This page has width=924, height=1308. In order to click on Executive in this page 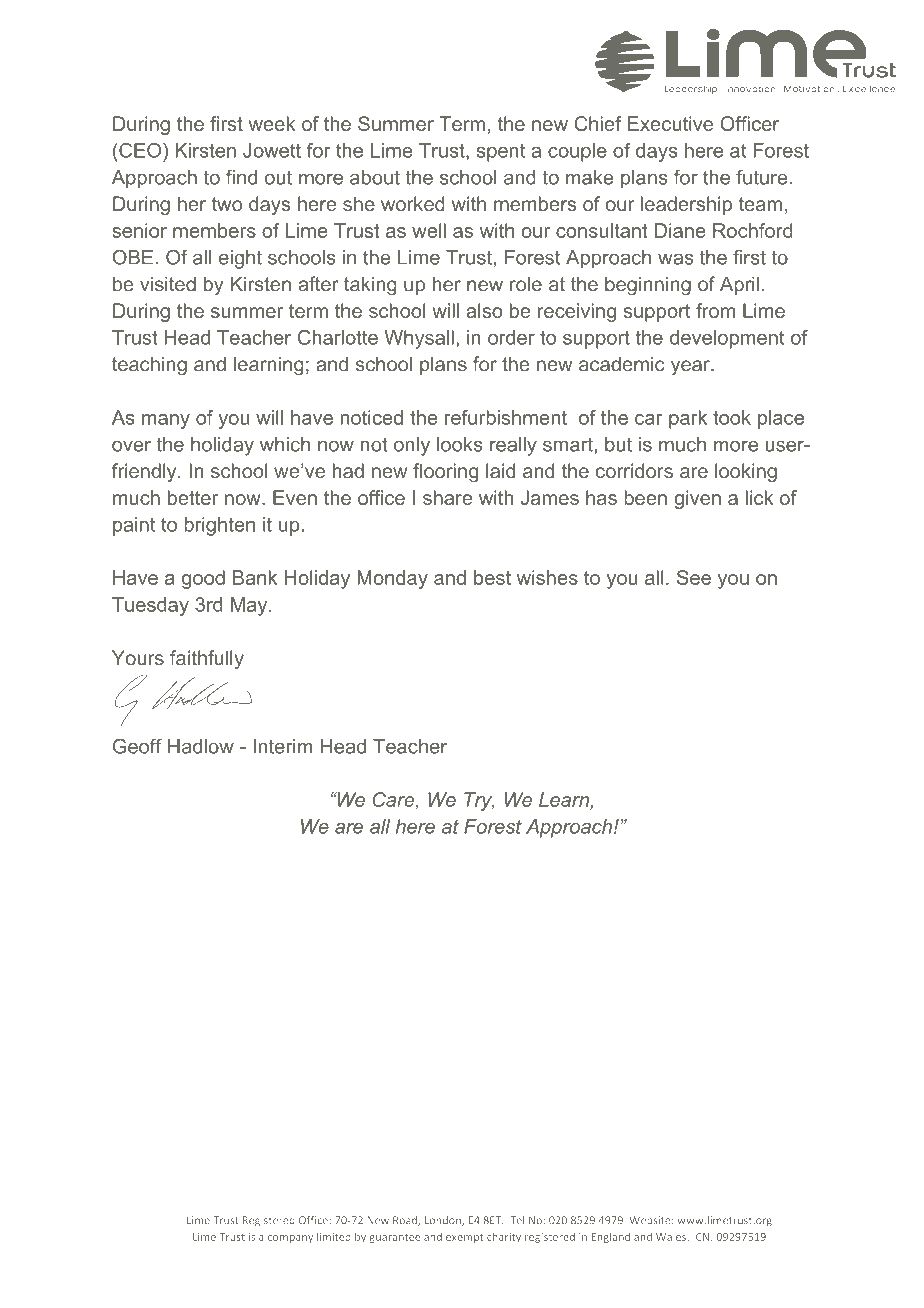, I will do `click(670, 123)`.
